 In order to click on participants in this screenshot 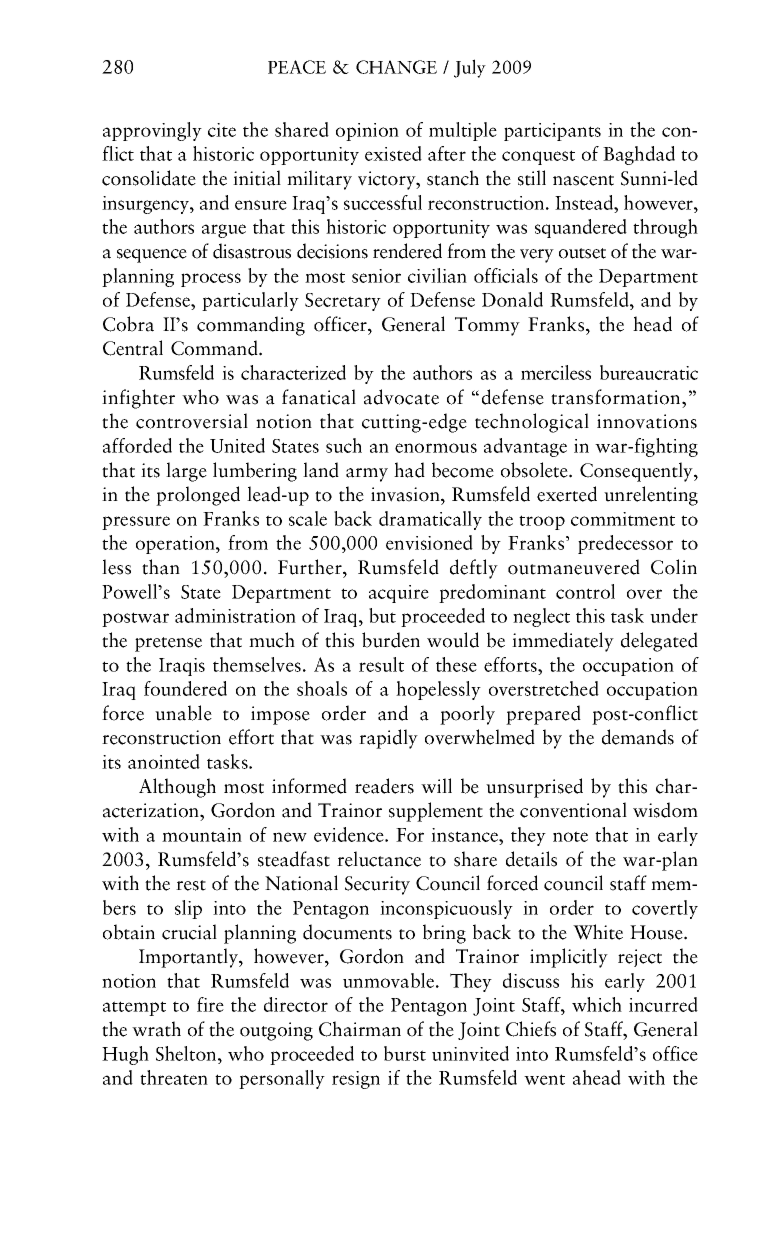, I will do `click(552, 132)`.
